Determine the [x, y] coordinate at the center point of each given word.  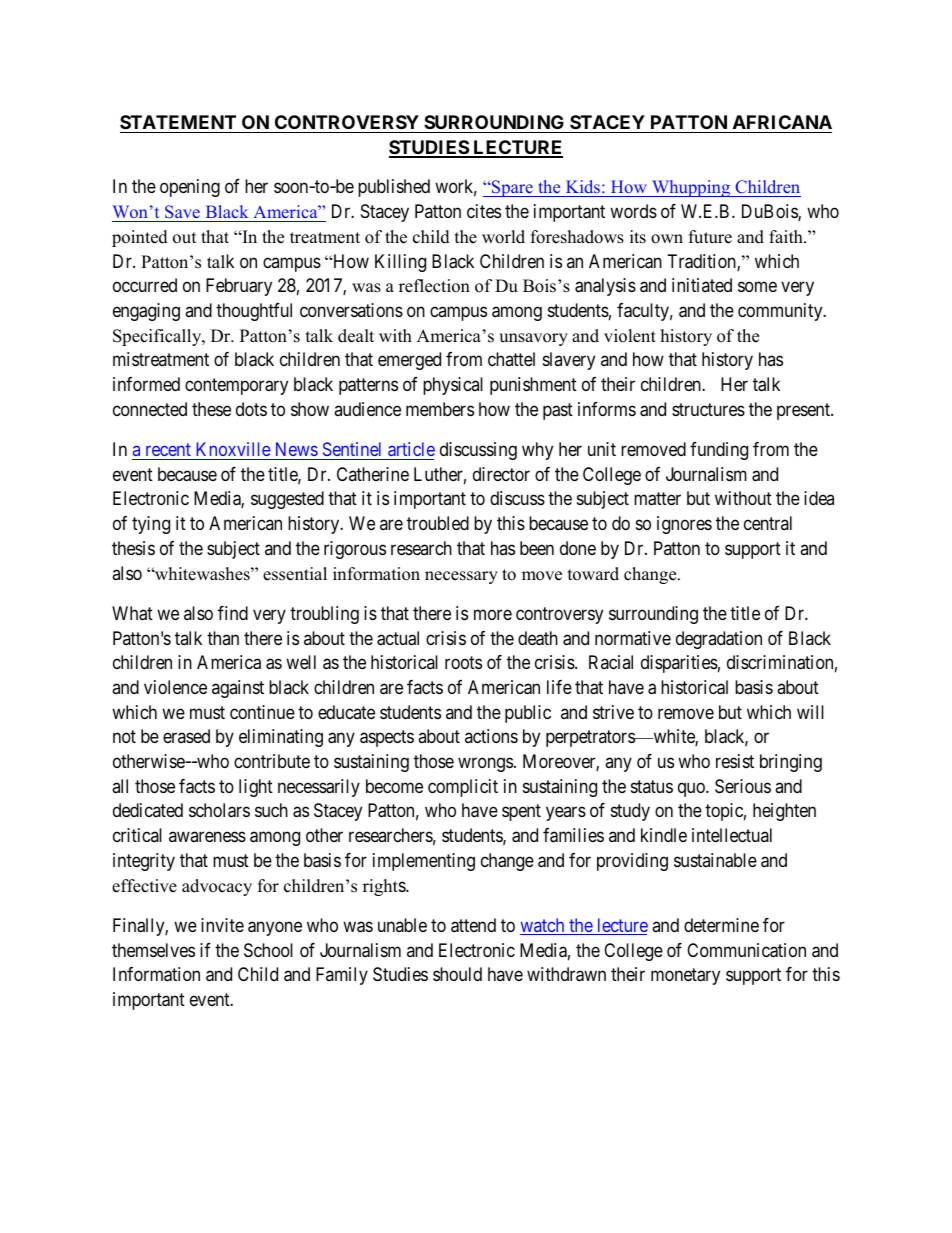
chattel [511, 359]
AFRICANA [782, 122]
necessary [461, 577]
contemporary [236, 386]
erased [186, 736]
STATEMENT [178, 122]
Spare [512, 188]
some [757, 287]
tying [151, 525]
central [768, 523]
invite [222, 925]
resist [735, 761]
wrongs [485, 765]
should [457, 974]
